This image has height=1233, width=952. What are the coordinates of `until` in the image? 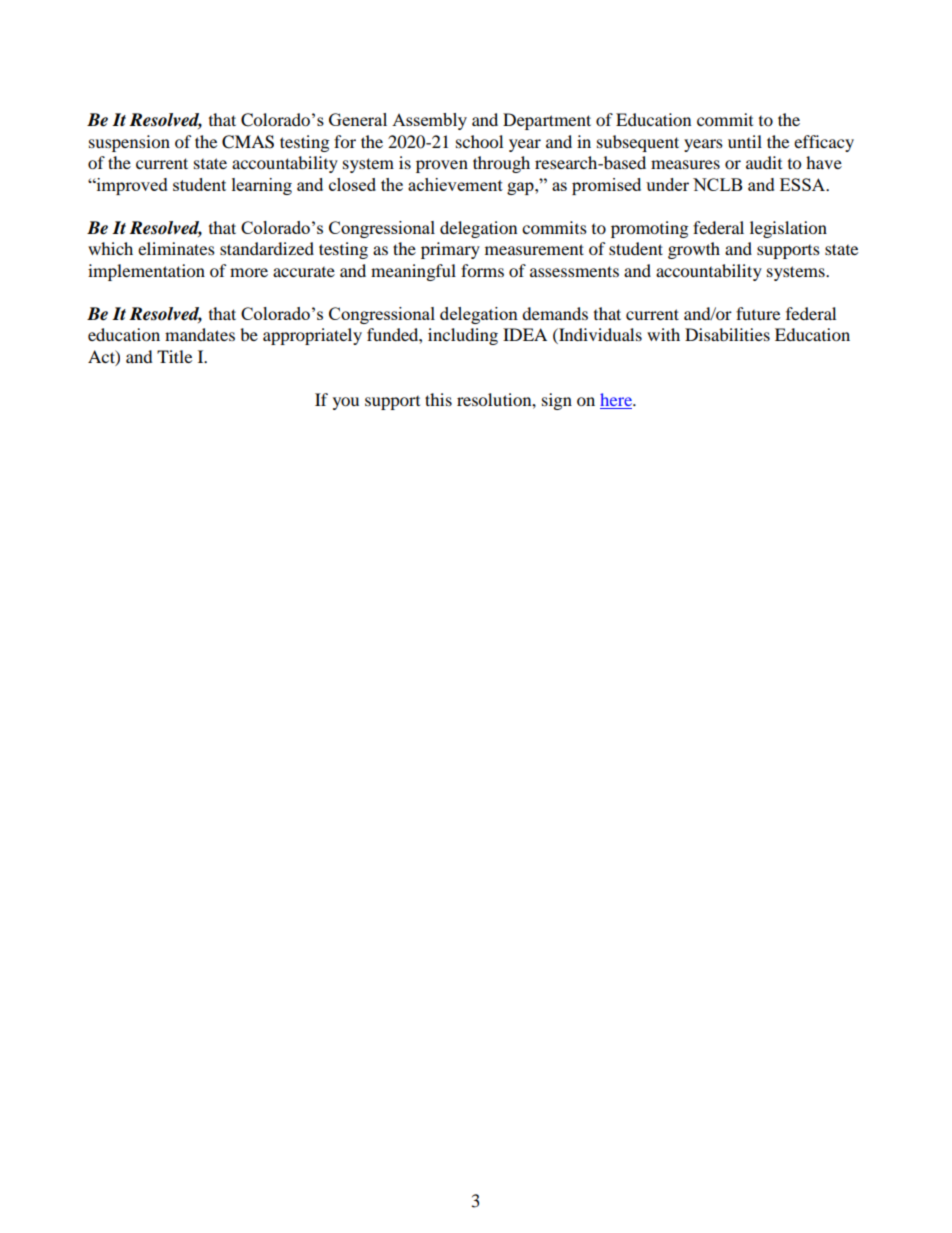 It's located at (745, 141).
